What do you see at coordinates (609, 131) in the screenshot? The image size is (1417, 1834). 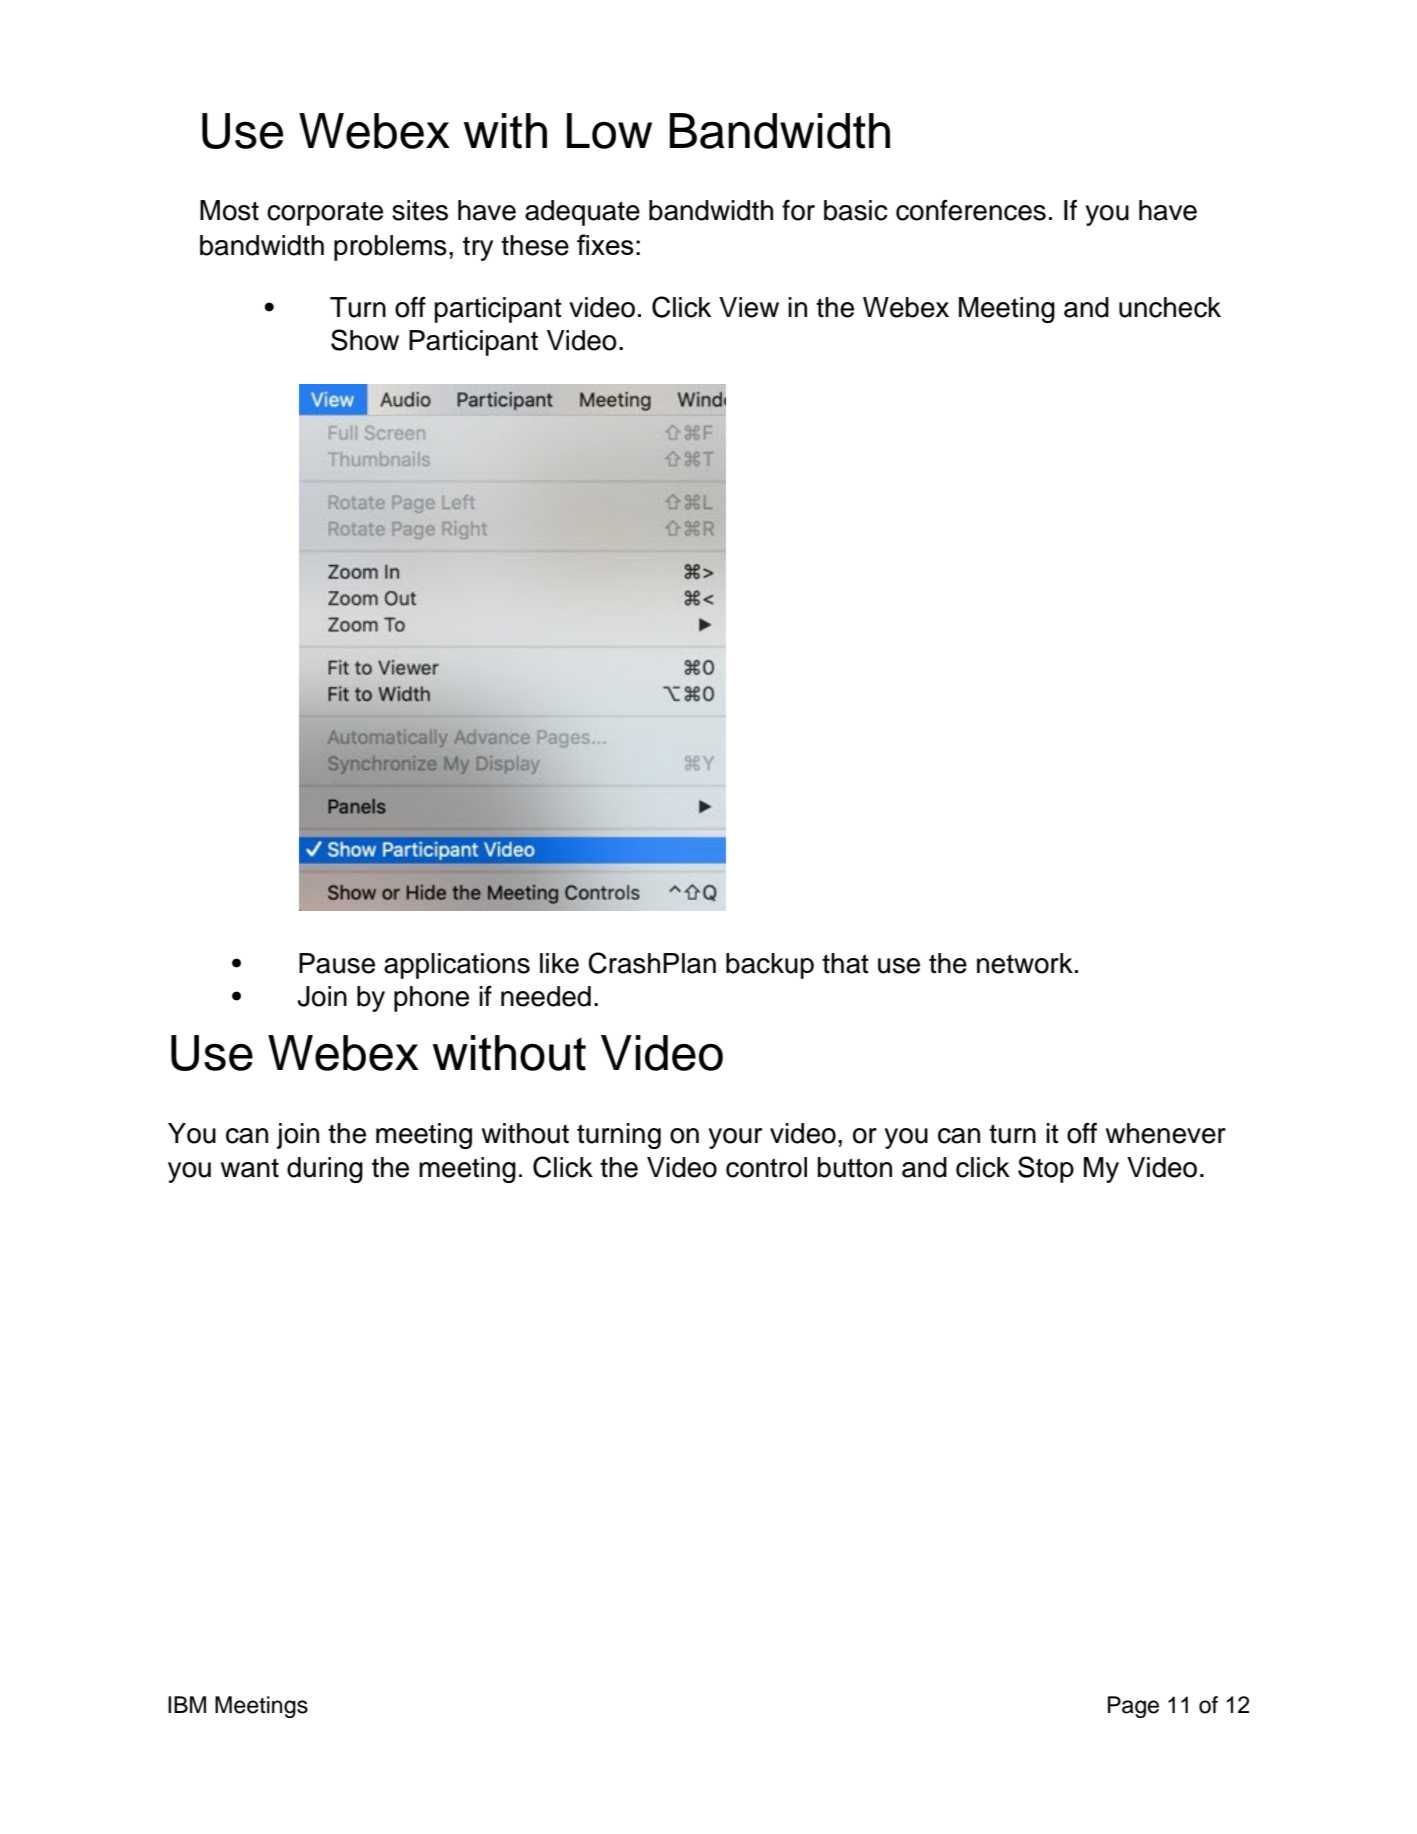 I see `Low` at bounding box center [609, 131].
